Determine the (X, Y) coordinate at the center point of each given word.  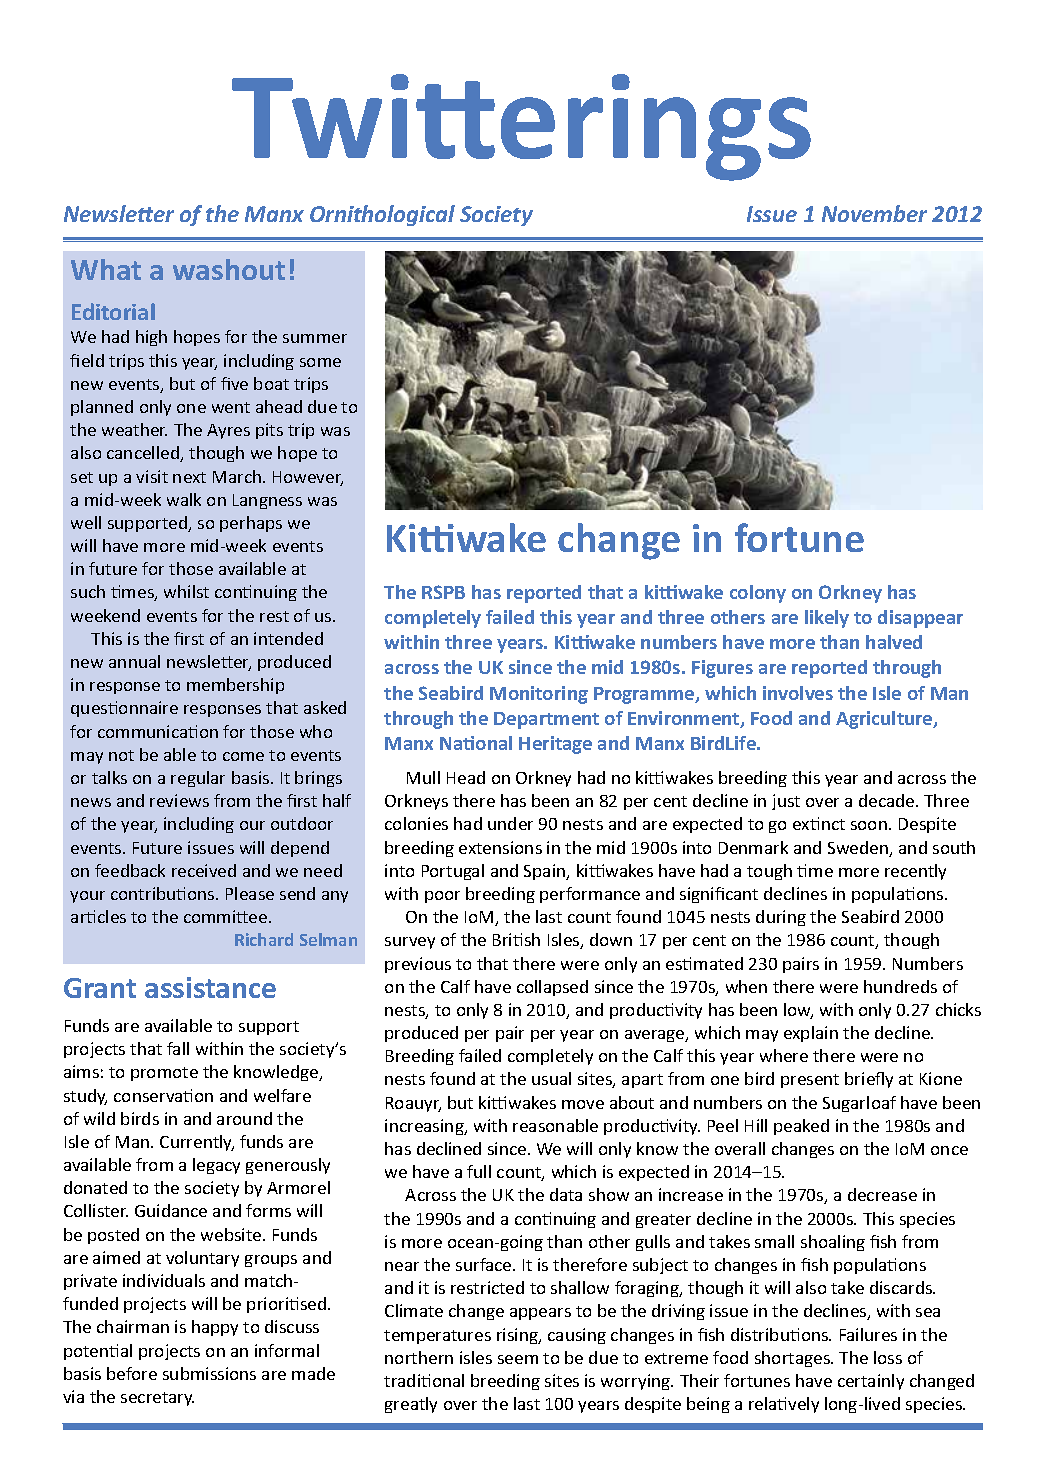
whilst (186, 591)
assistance (210, 987)
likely (827, 619)
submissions (209, 1373)
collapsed (552, 988)
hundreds (900, 986)
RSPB (443, 592)
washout (229, 269)
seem (518, 1359)
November (874, 213)
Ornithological (382, 215)
